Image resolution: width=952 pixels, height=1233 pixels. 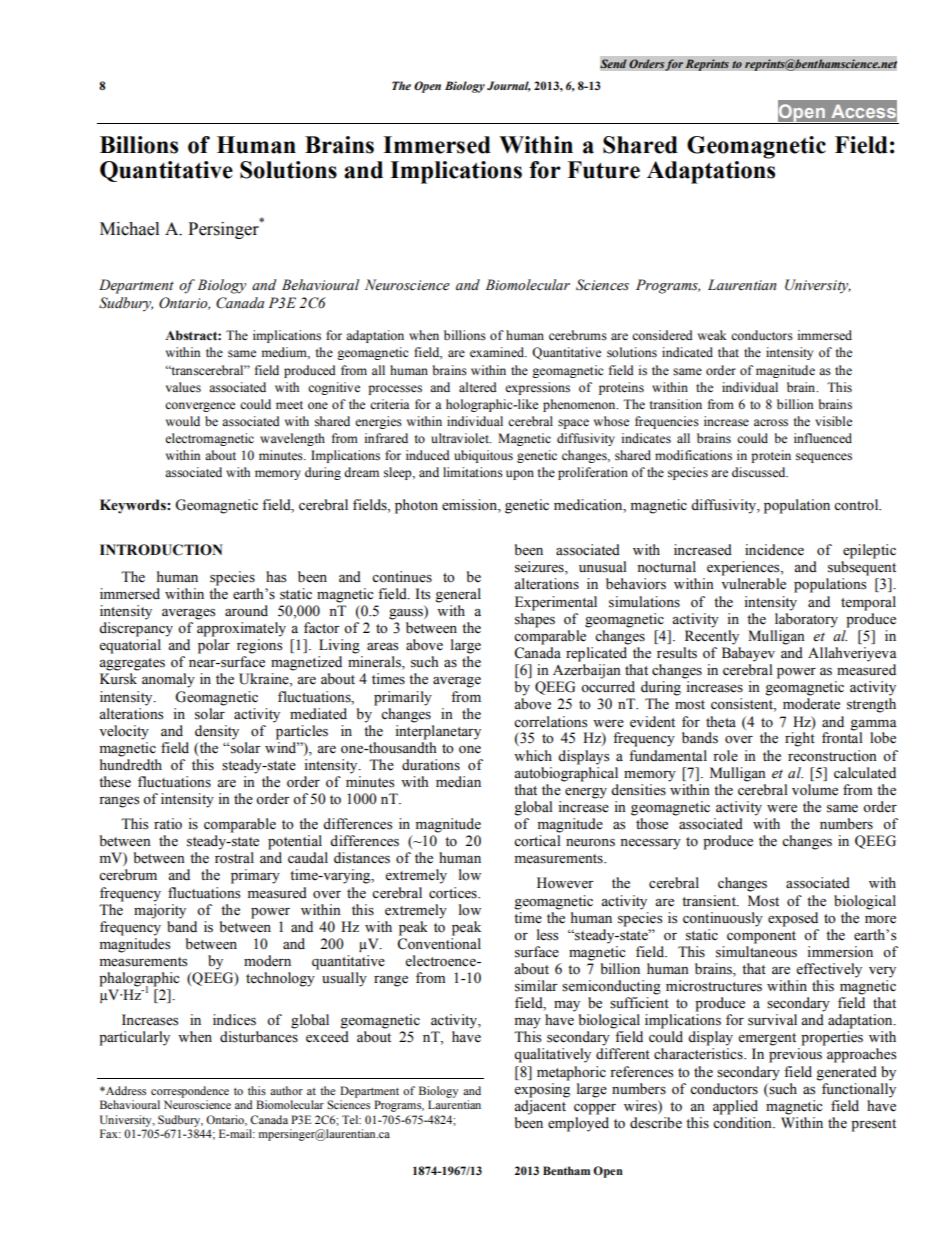 What do you see at coordinates (246, 611) in the screenshot?
I see `around` at bounding box center [246, 611].
